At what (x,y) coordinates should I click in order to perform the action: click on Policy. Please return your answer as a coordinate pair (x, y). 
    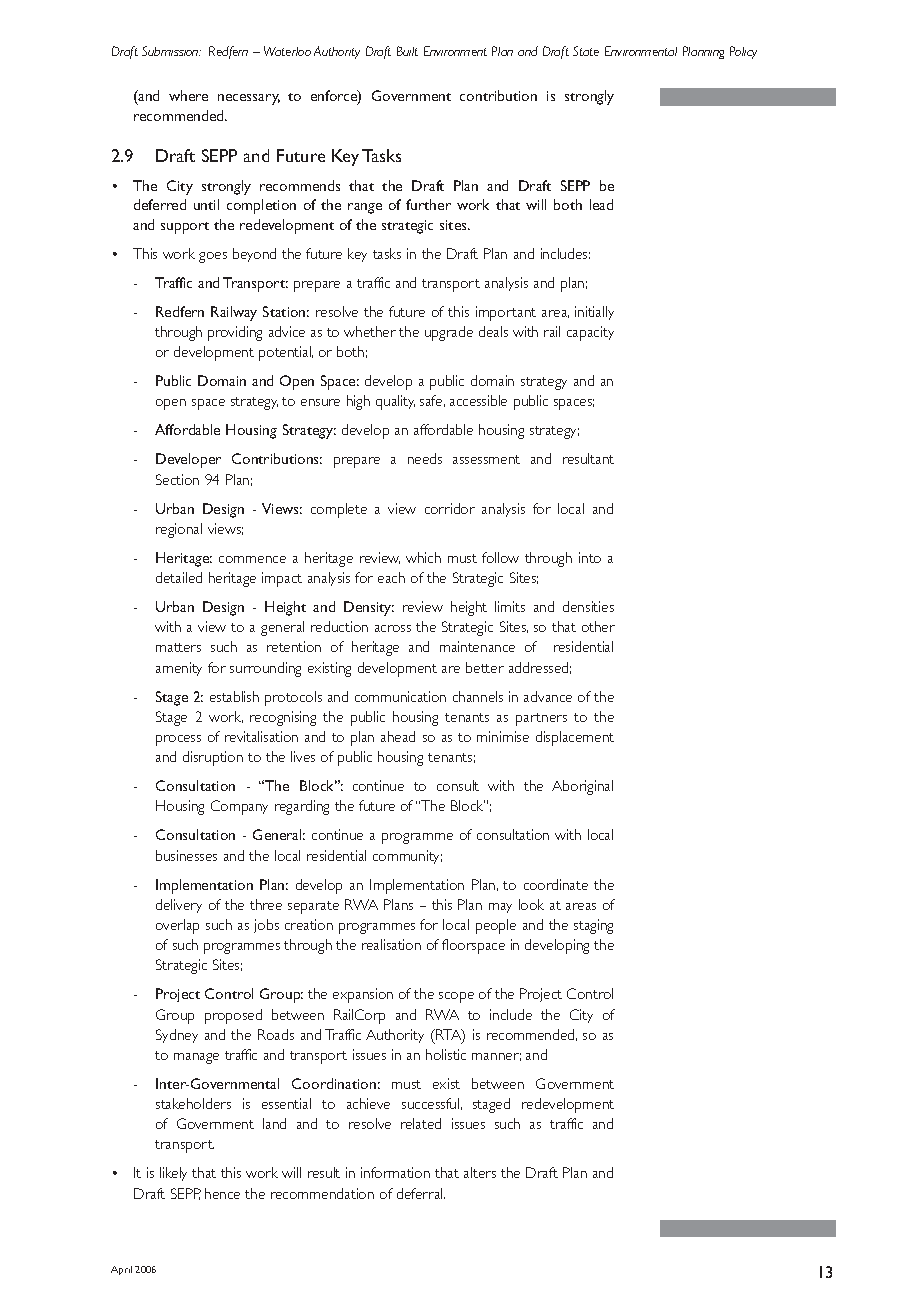
    Looking at the image, I should click on (743, 52).
